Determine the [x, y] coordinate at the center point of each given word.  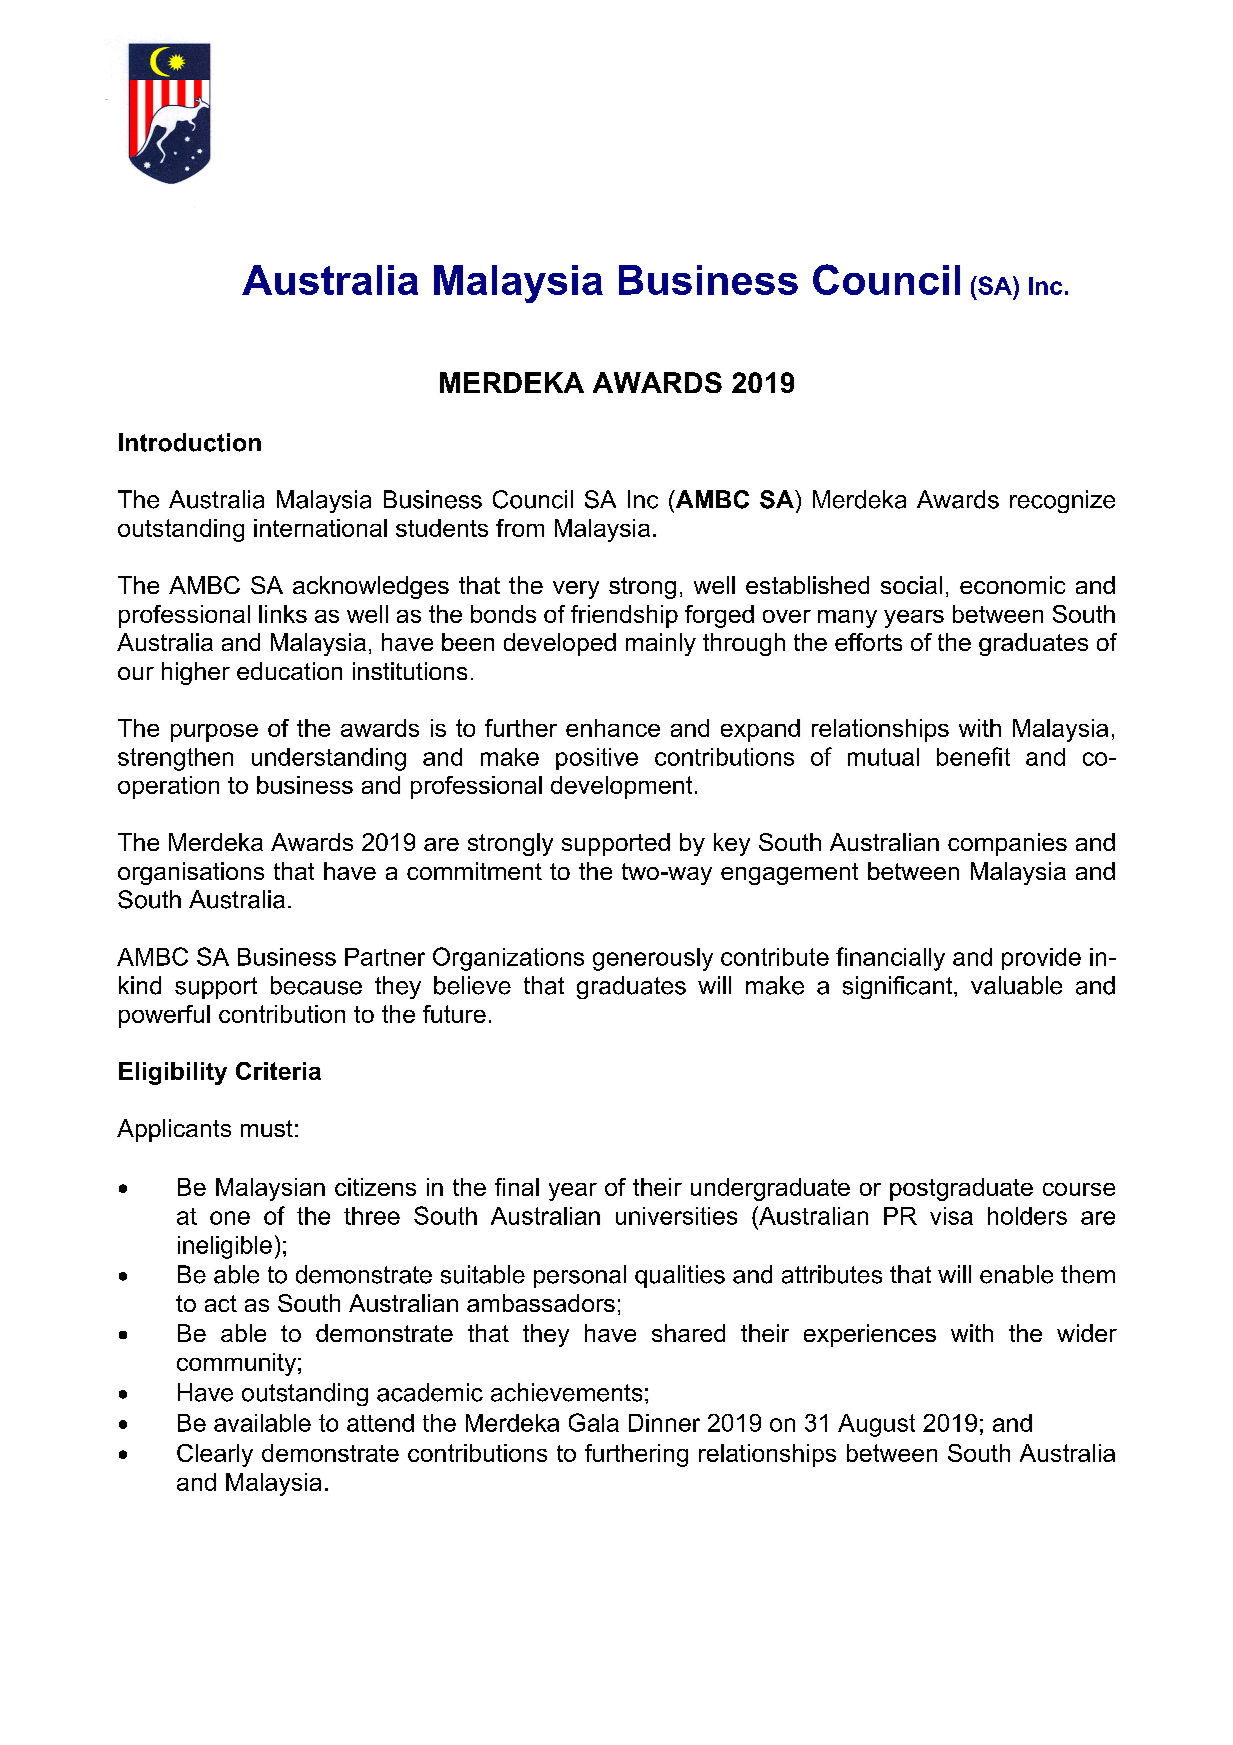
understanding [329, 759]
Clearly [215, 1455]
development [621, 787]
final [517, 1187]
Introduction [190, 442]
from [520, 528]
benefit [973, 756]
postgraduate [961, 1189]
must [267, 1128]
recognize [1062, 501]
